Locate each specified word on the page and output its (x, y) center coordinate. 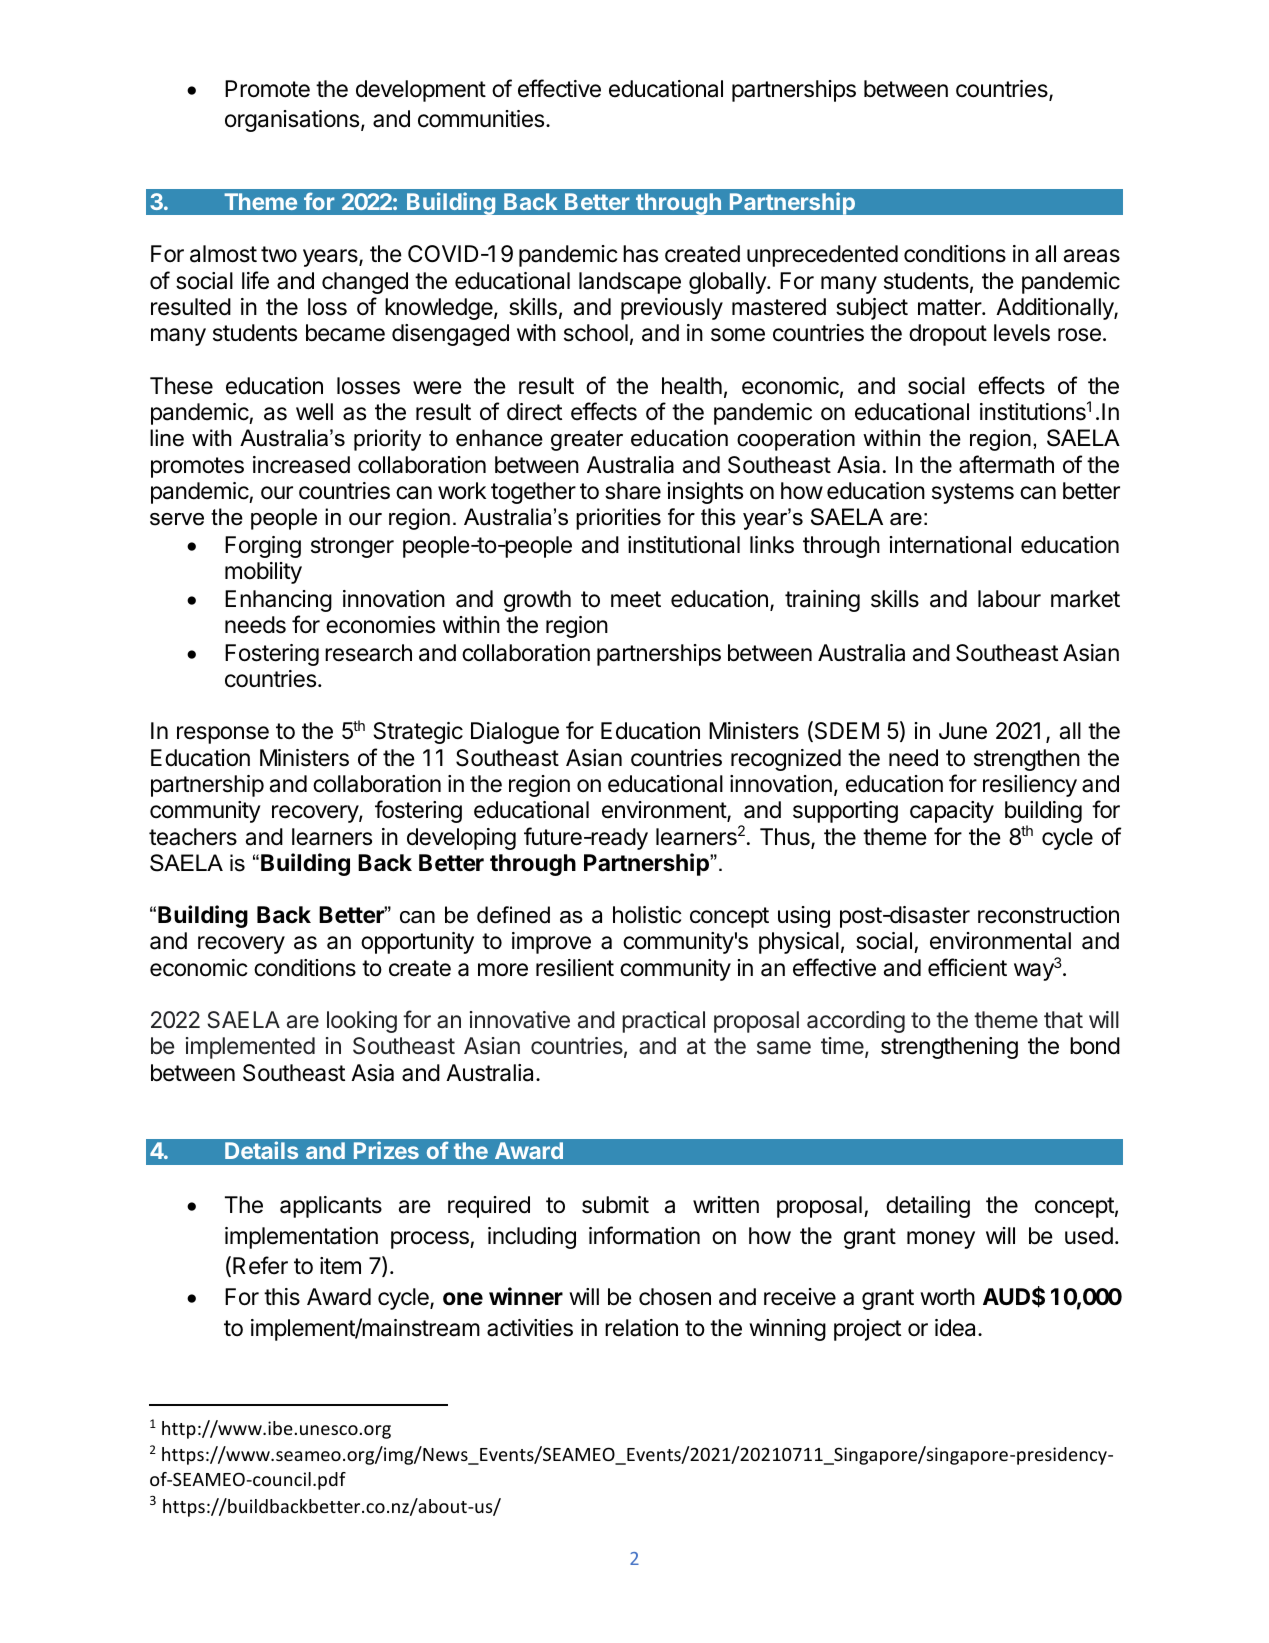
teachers (193, 837)
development (421, 91)
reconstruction (1048, 915)
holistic (647, 915)
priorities (618, 519)
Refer (260, 1265)
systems (973, 493)
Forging (263, 547)
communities (482, 119)
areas (1092, 256)
